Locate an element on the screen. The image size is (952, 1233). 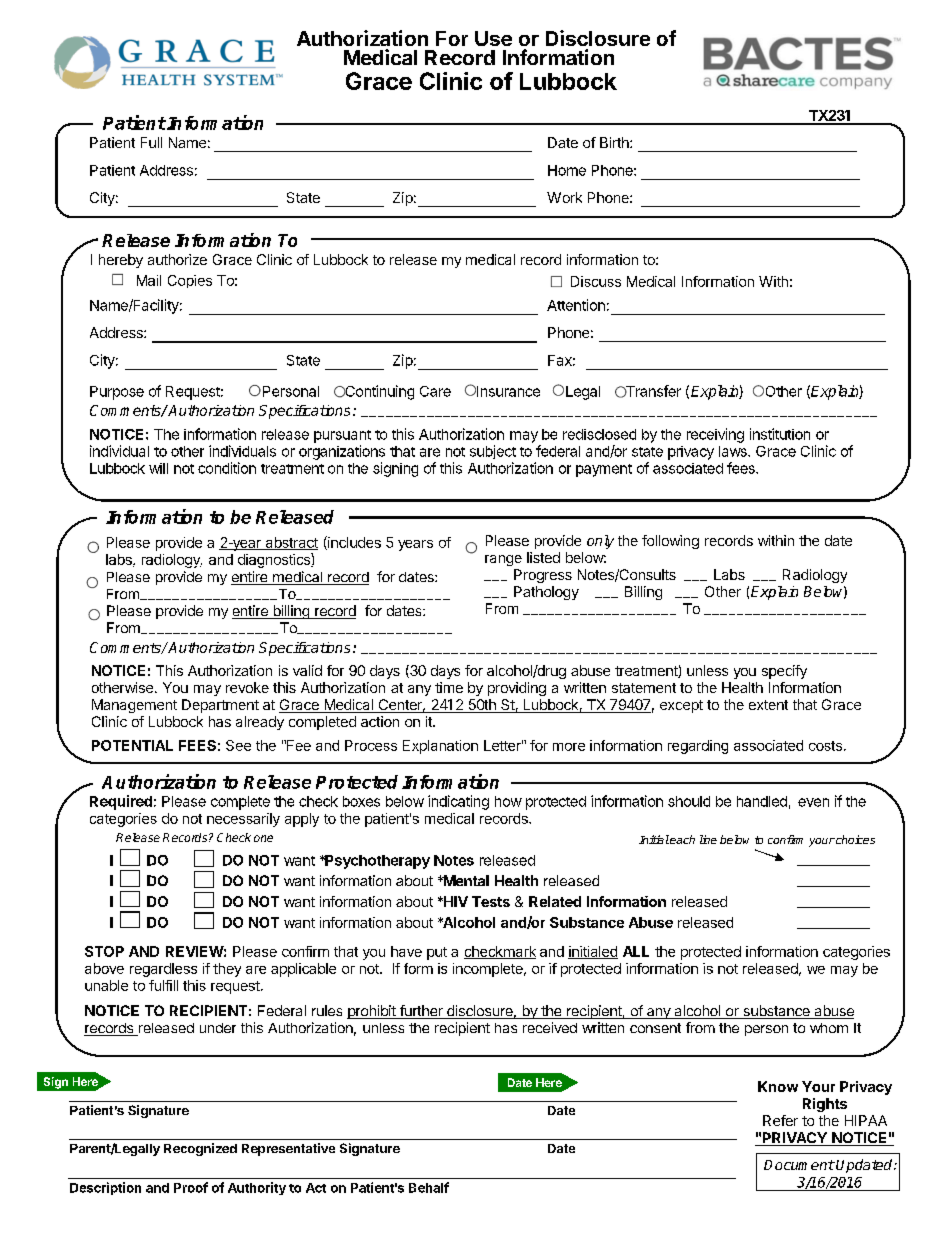
Recognized is located at coordinates (200, 1149).
